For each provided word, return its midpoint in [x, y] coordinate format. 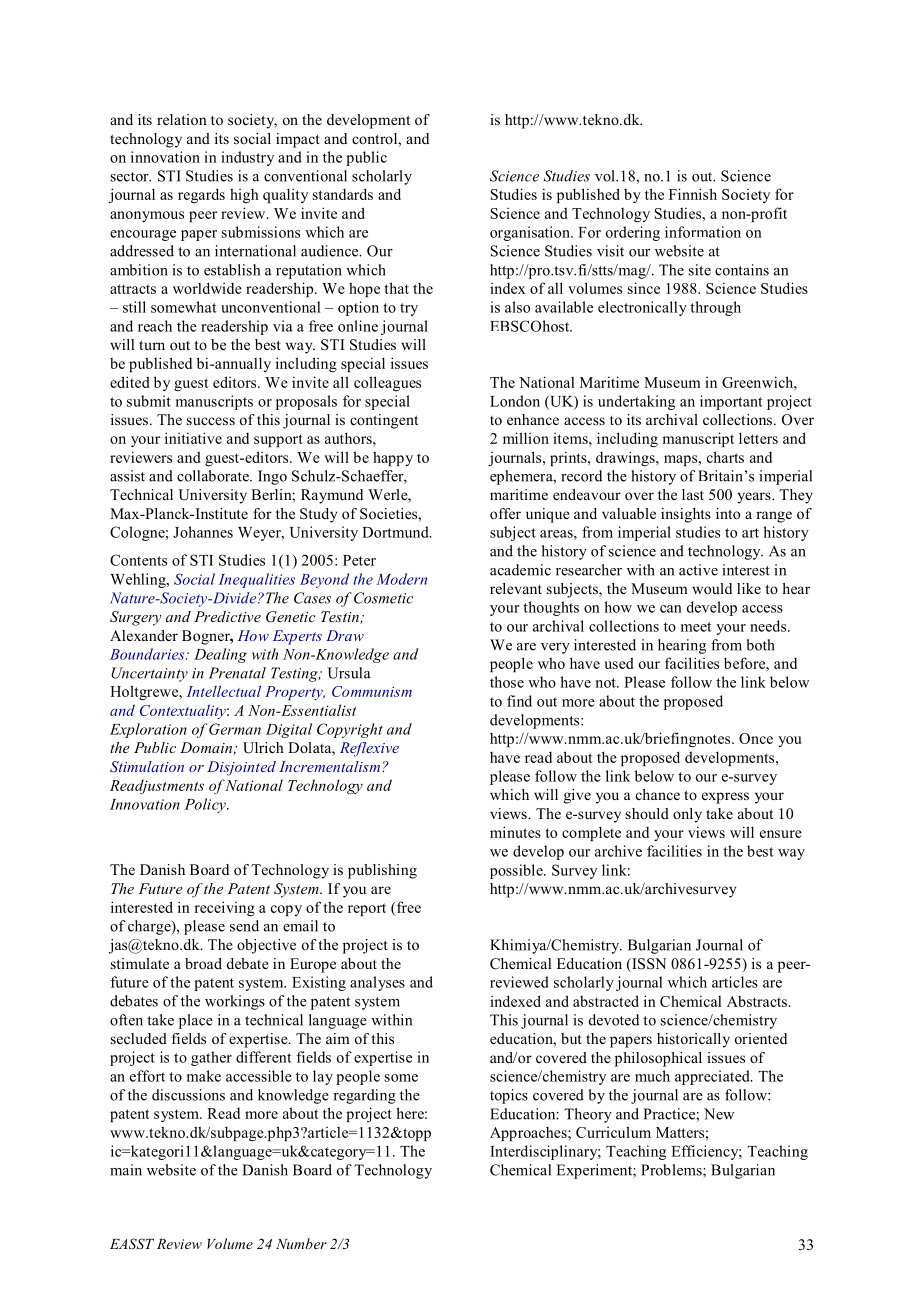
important [731, 402]
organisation [531, 233]
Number [301, 1243]
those [507, 682]
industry [247, 158]
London [515, 401]
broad [203, 963]
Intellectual [224, 691]
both [761, 645]
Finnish [693, 194]
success [211, 421]
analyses [377, 983]
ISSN [648, 965]
